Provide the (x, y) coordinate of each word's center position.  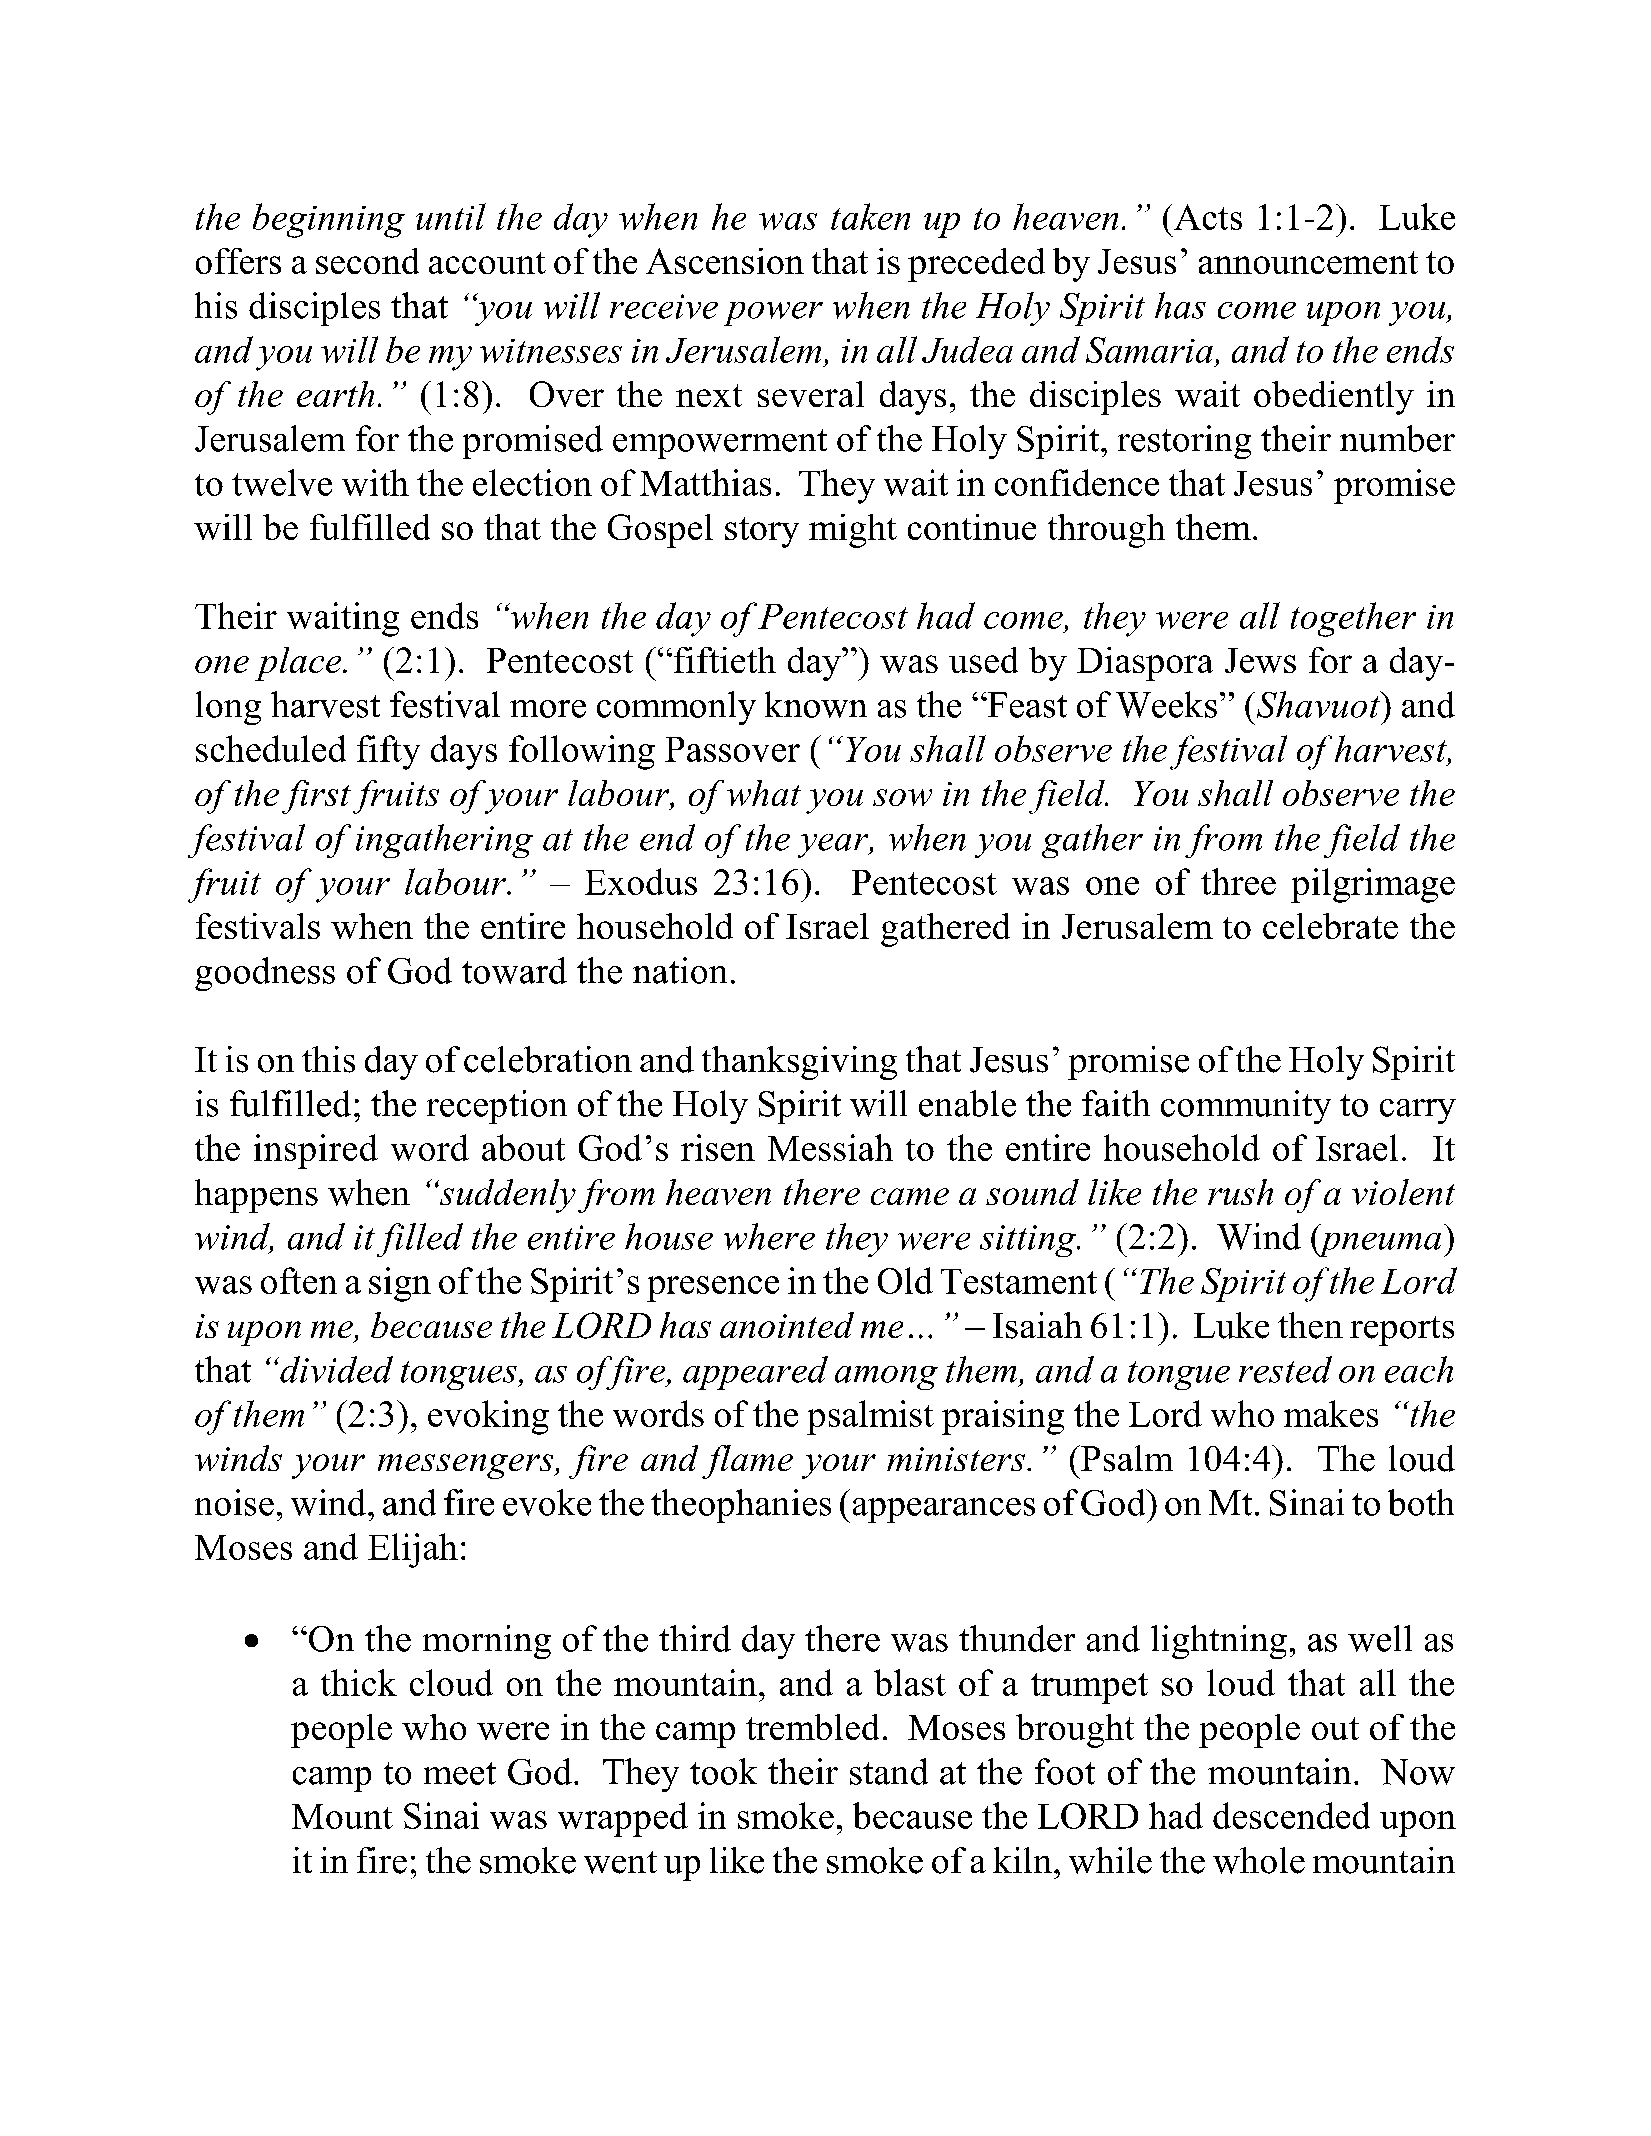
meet (460, 1773)
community (1246, 1107)
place (299, 664)
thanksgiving (799, 1063)
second (367, 261)
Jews (1260, 660)
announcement (1308, 262)
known (816, 704)
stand (889, 1771)
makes (1331, 1413)
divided (335, 1369)
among (886, 1378)
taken (870, 216)
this (328, 1059)
